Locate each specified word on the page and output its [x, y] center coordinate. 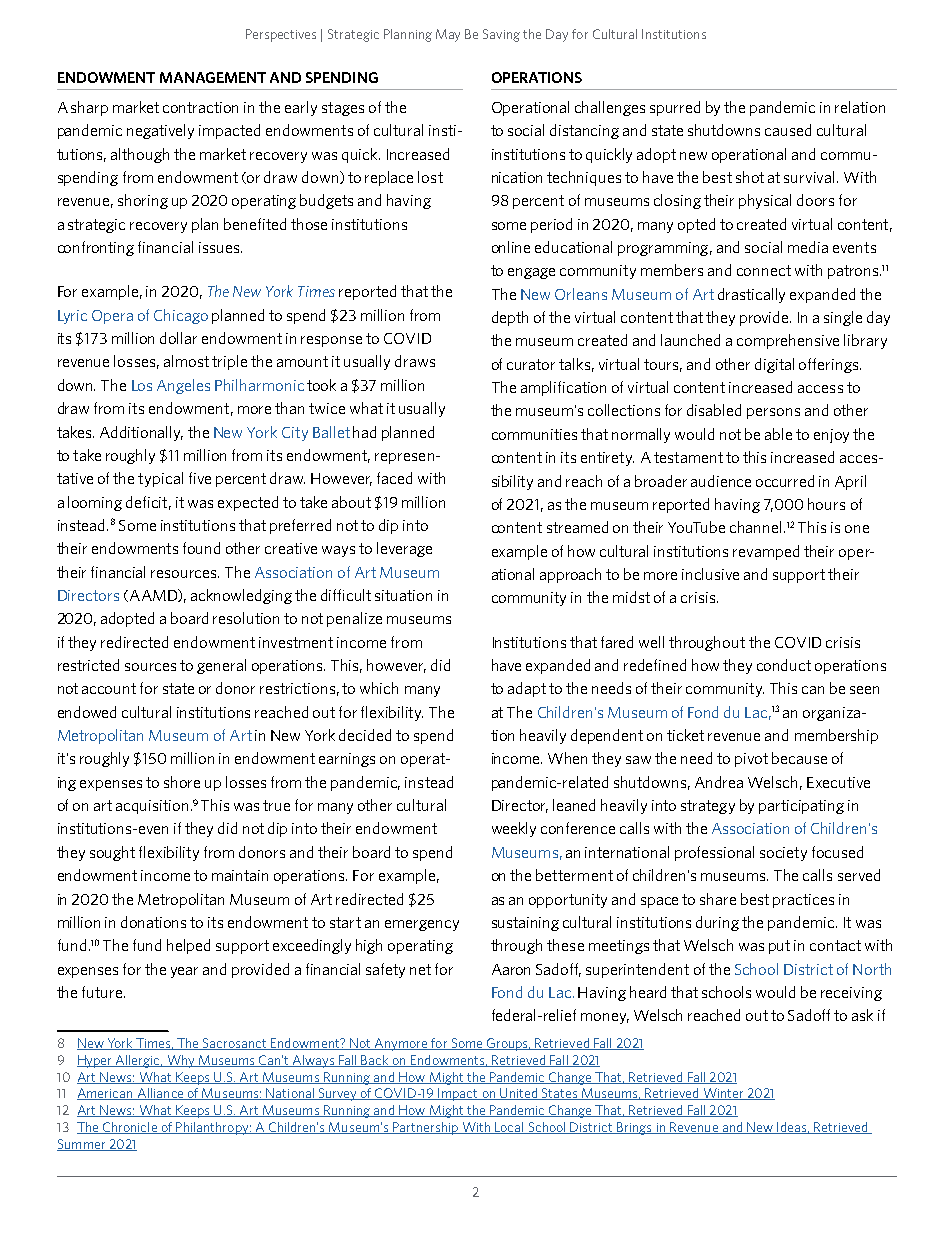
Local [509, 1128]
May [448, 35]
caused [788, 130]
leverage [404, 549]
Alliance [160, 1094]
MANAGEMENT [213, 77]
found [201, 548]
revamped [766, 552]
